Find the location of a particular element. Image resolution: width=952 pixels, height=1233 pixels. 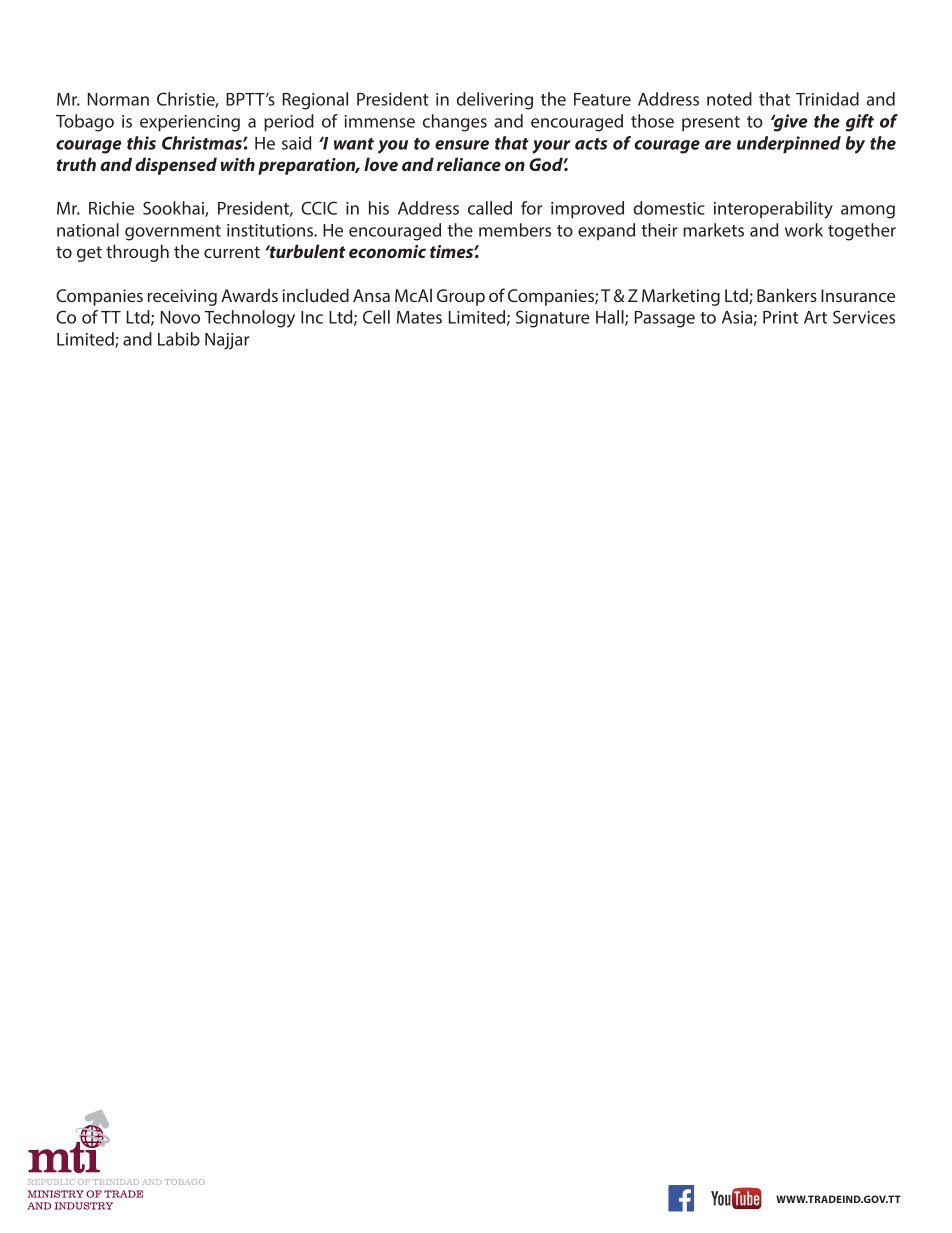

called is located at coordinates (490, 208).
